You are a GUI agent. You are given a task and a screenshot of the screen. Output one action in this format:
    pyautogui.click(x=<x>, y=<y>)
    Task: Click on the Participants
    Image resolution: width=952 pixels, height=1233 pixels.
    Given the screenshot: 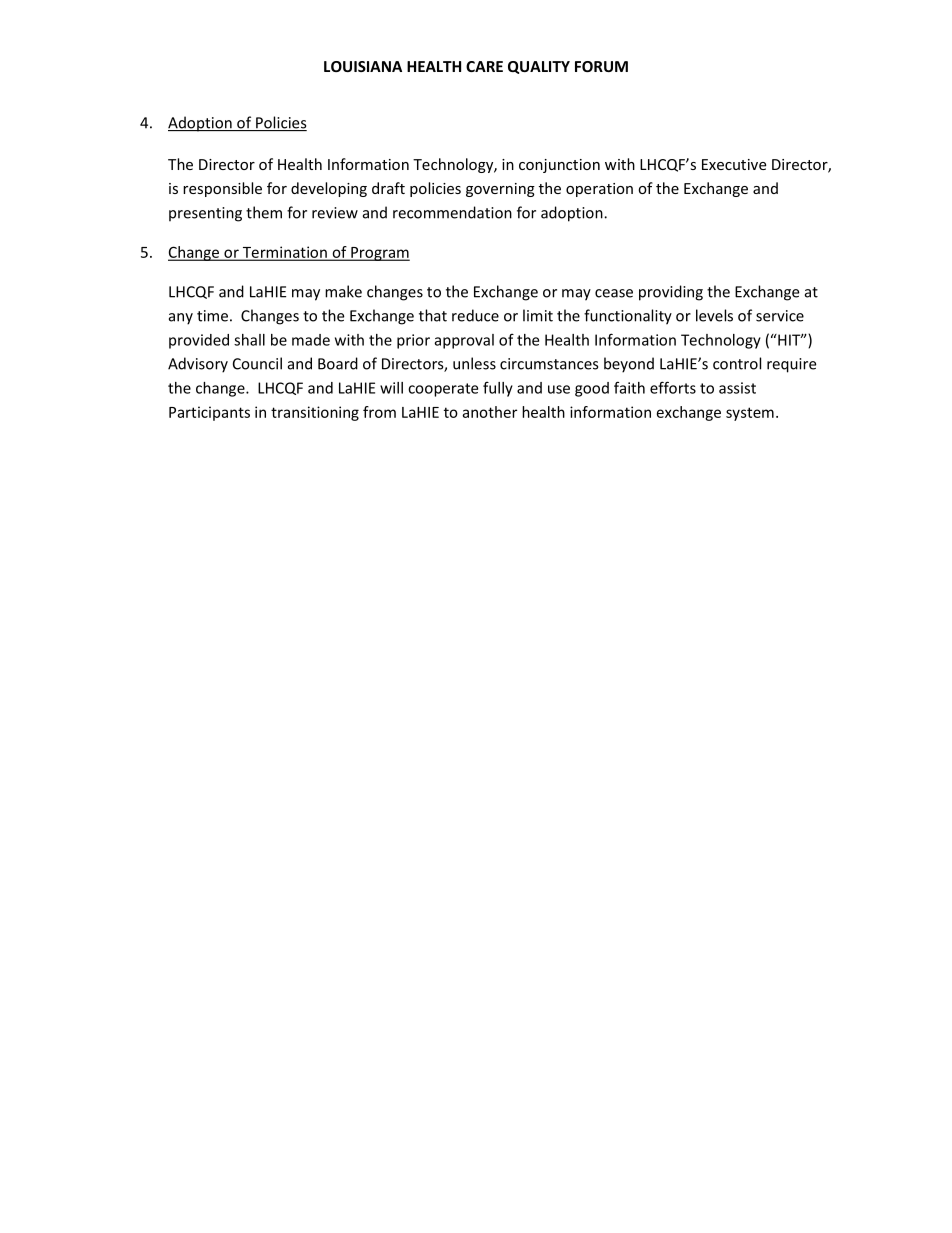 What is the action you would take?
    pyautogui.click(x=209, y=413)
